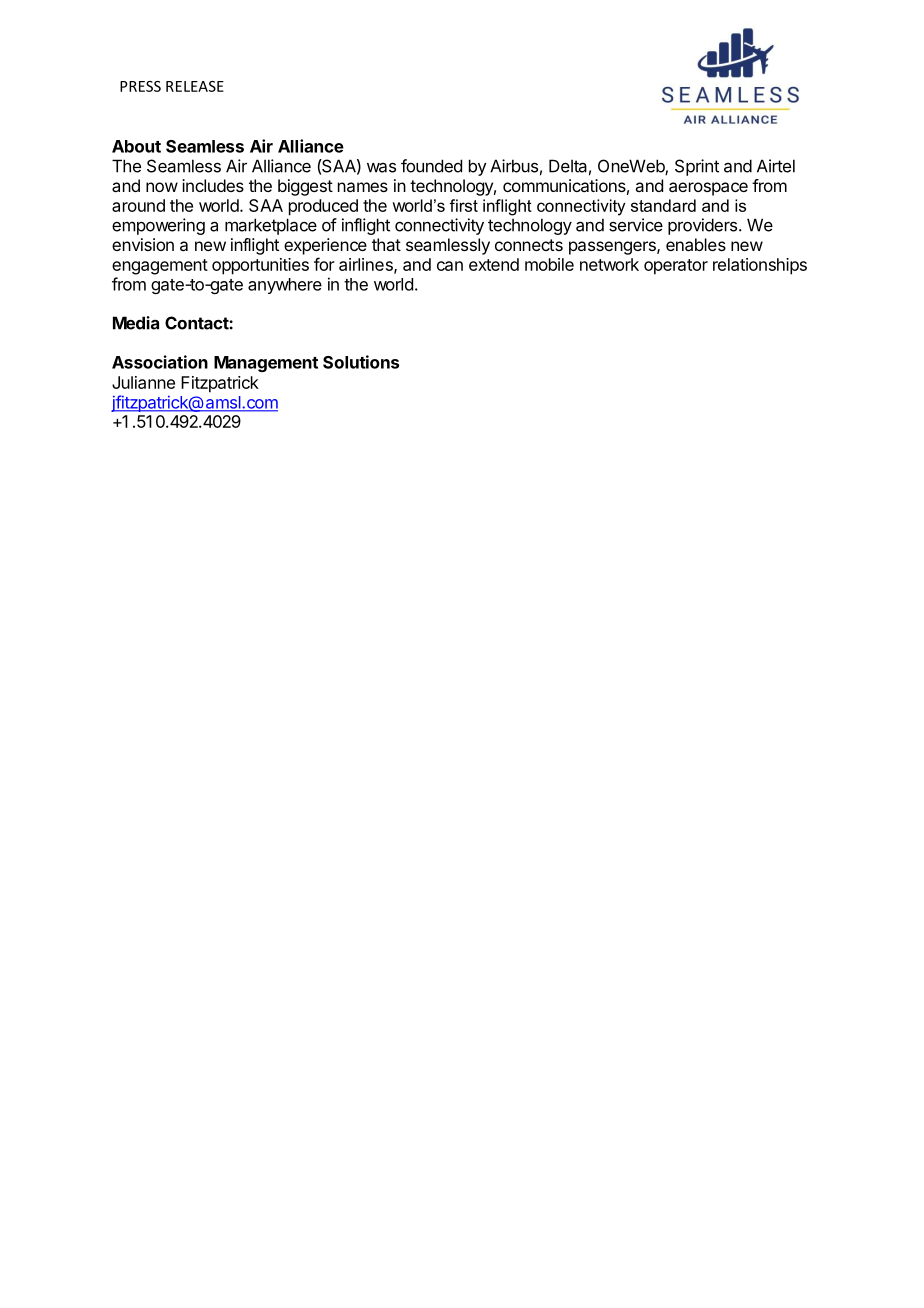  What do you see at coordinates (386, 244) in the image?
I see `that` at bounding box center [386, 244].
